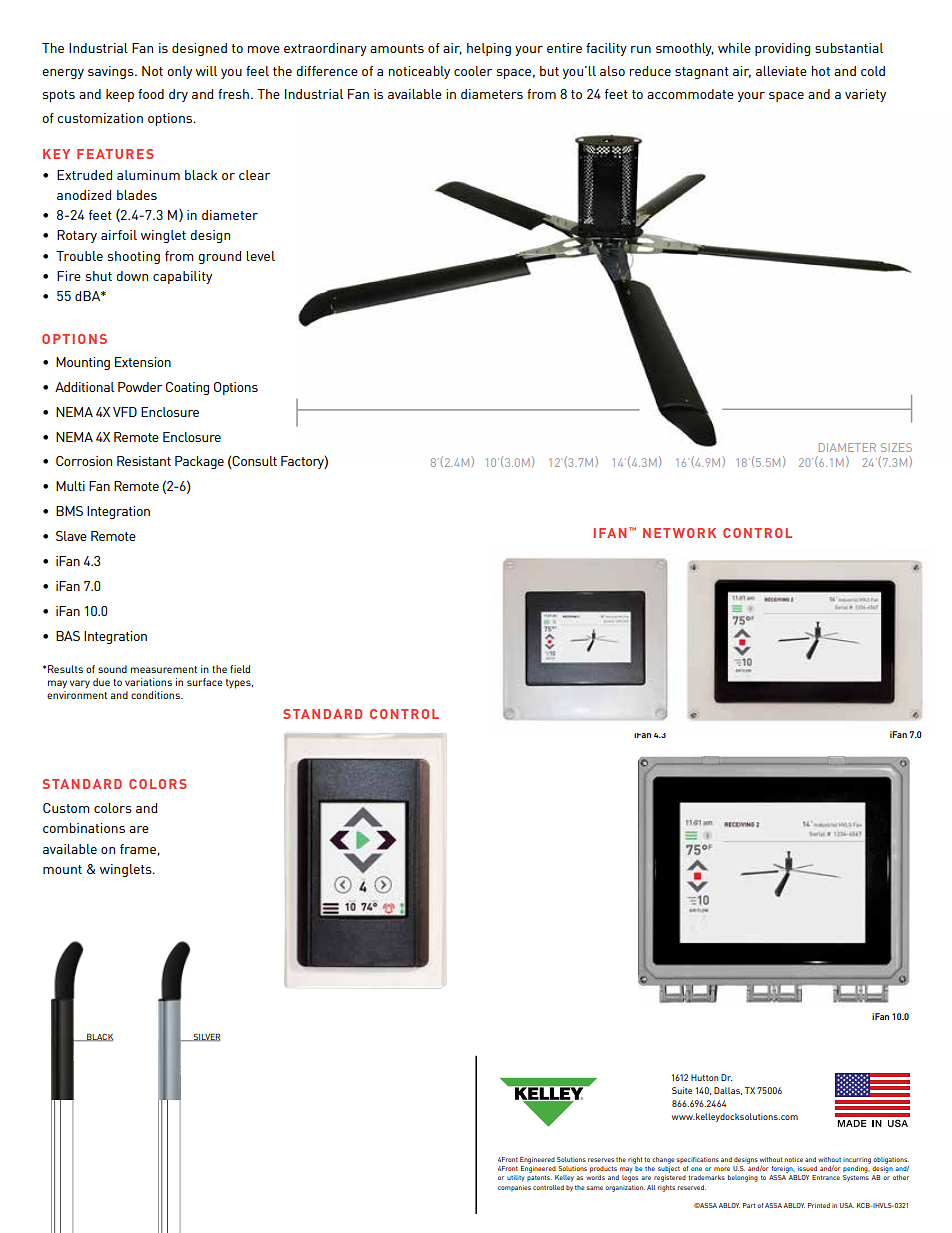 The width and height of the screenshot is (952, 1233). Describe the element at coordinates (151, 94) in the screenshot. I see `food` at that location.
